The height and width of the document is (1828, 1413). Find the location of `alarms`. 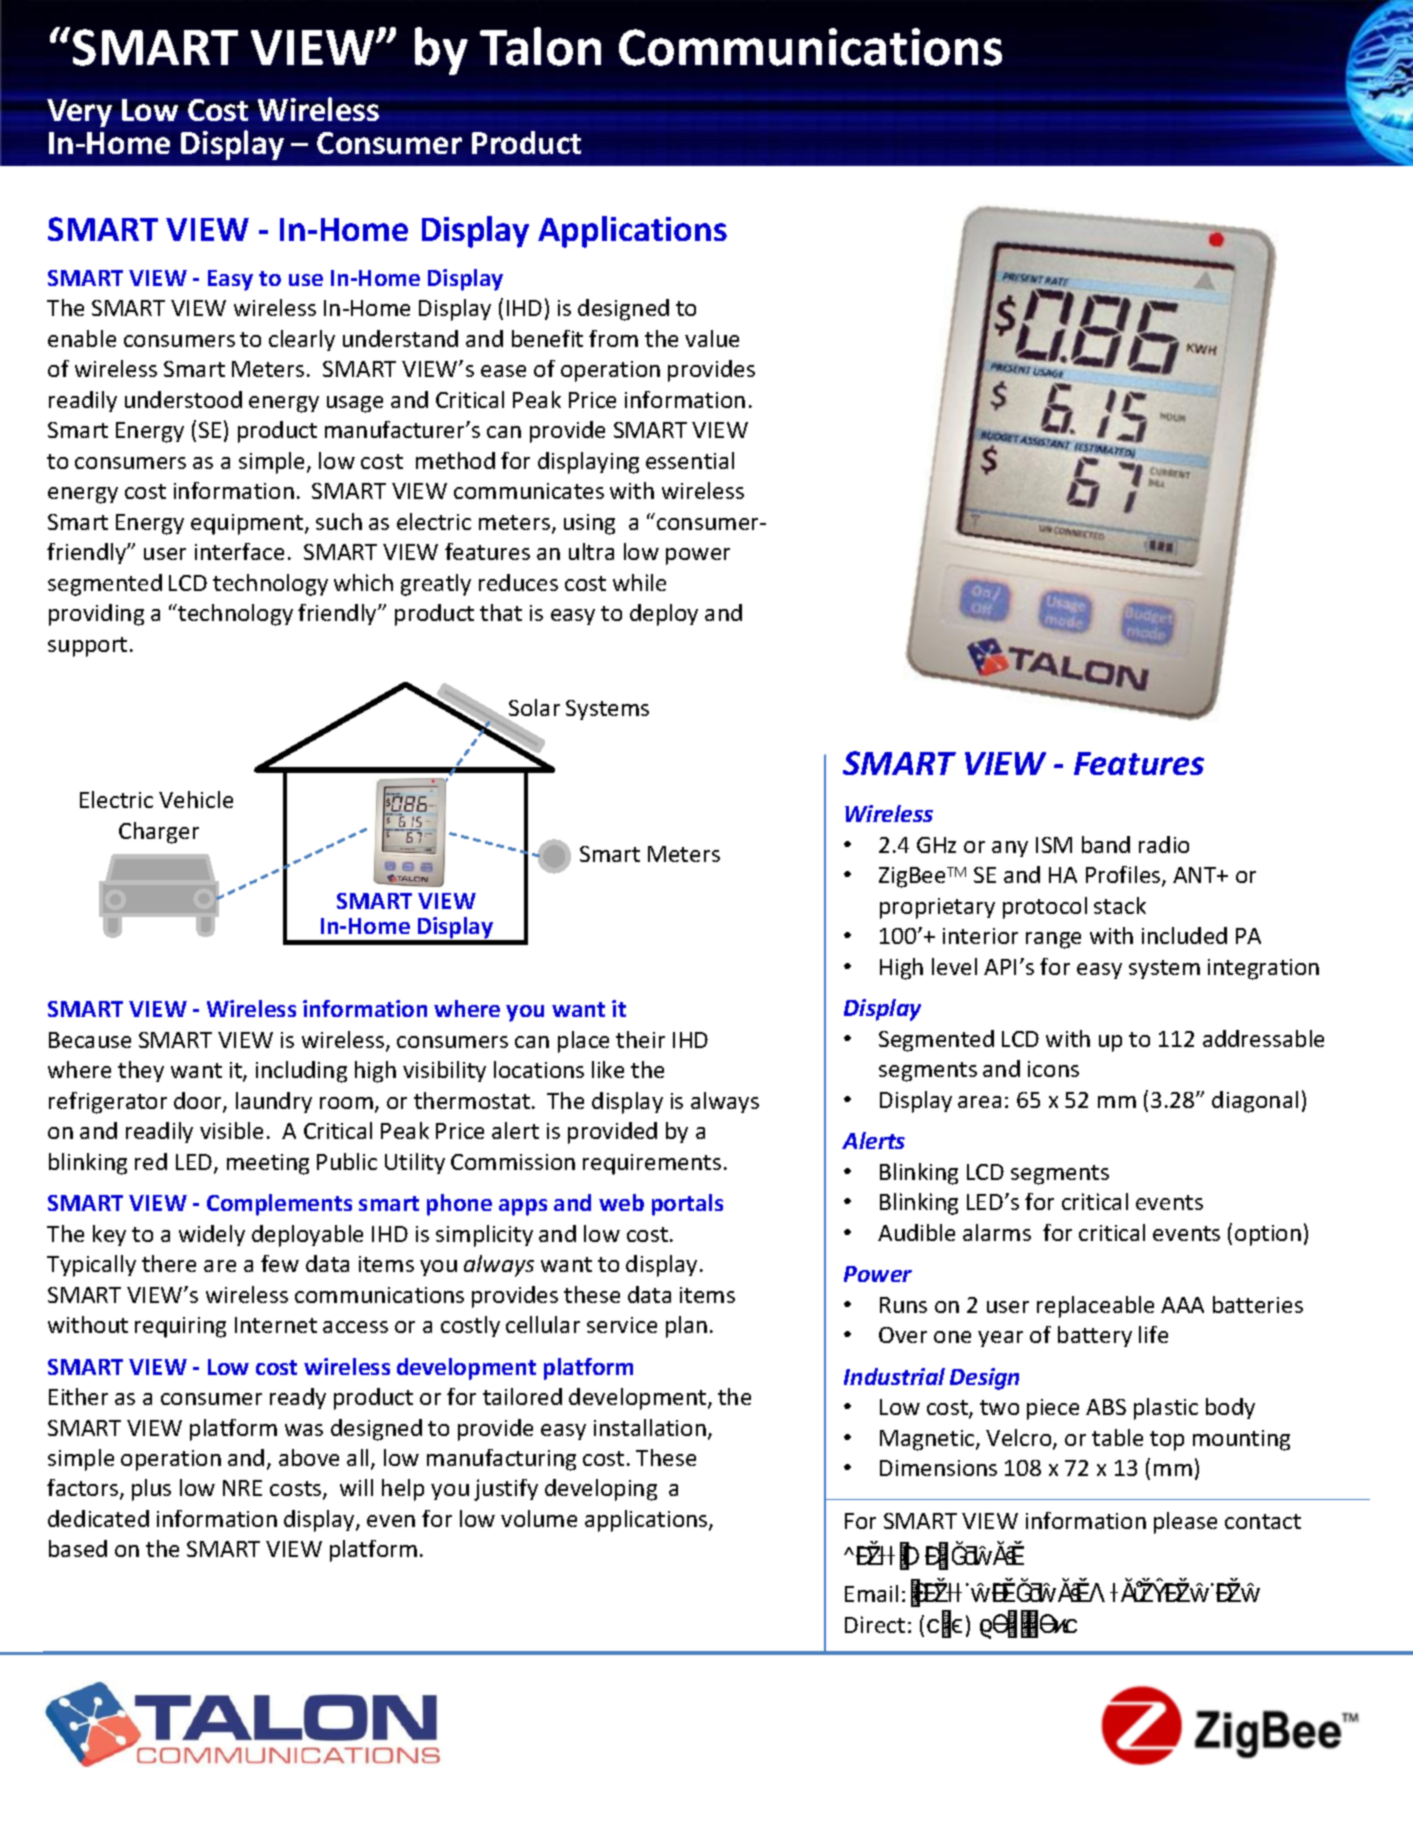

alarms is located at coordinates (997, 1232).
